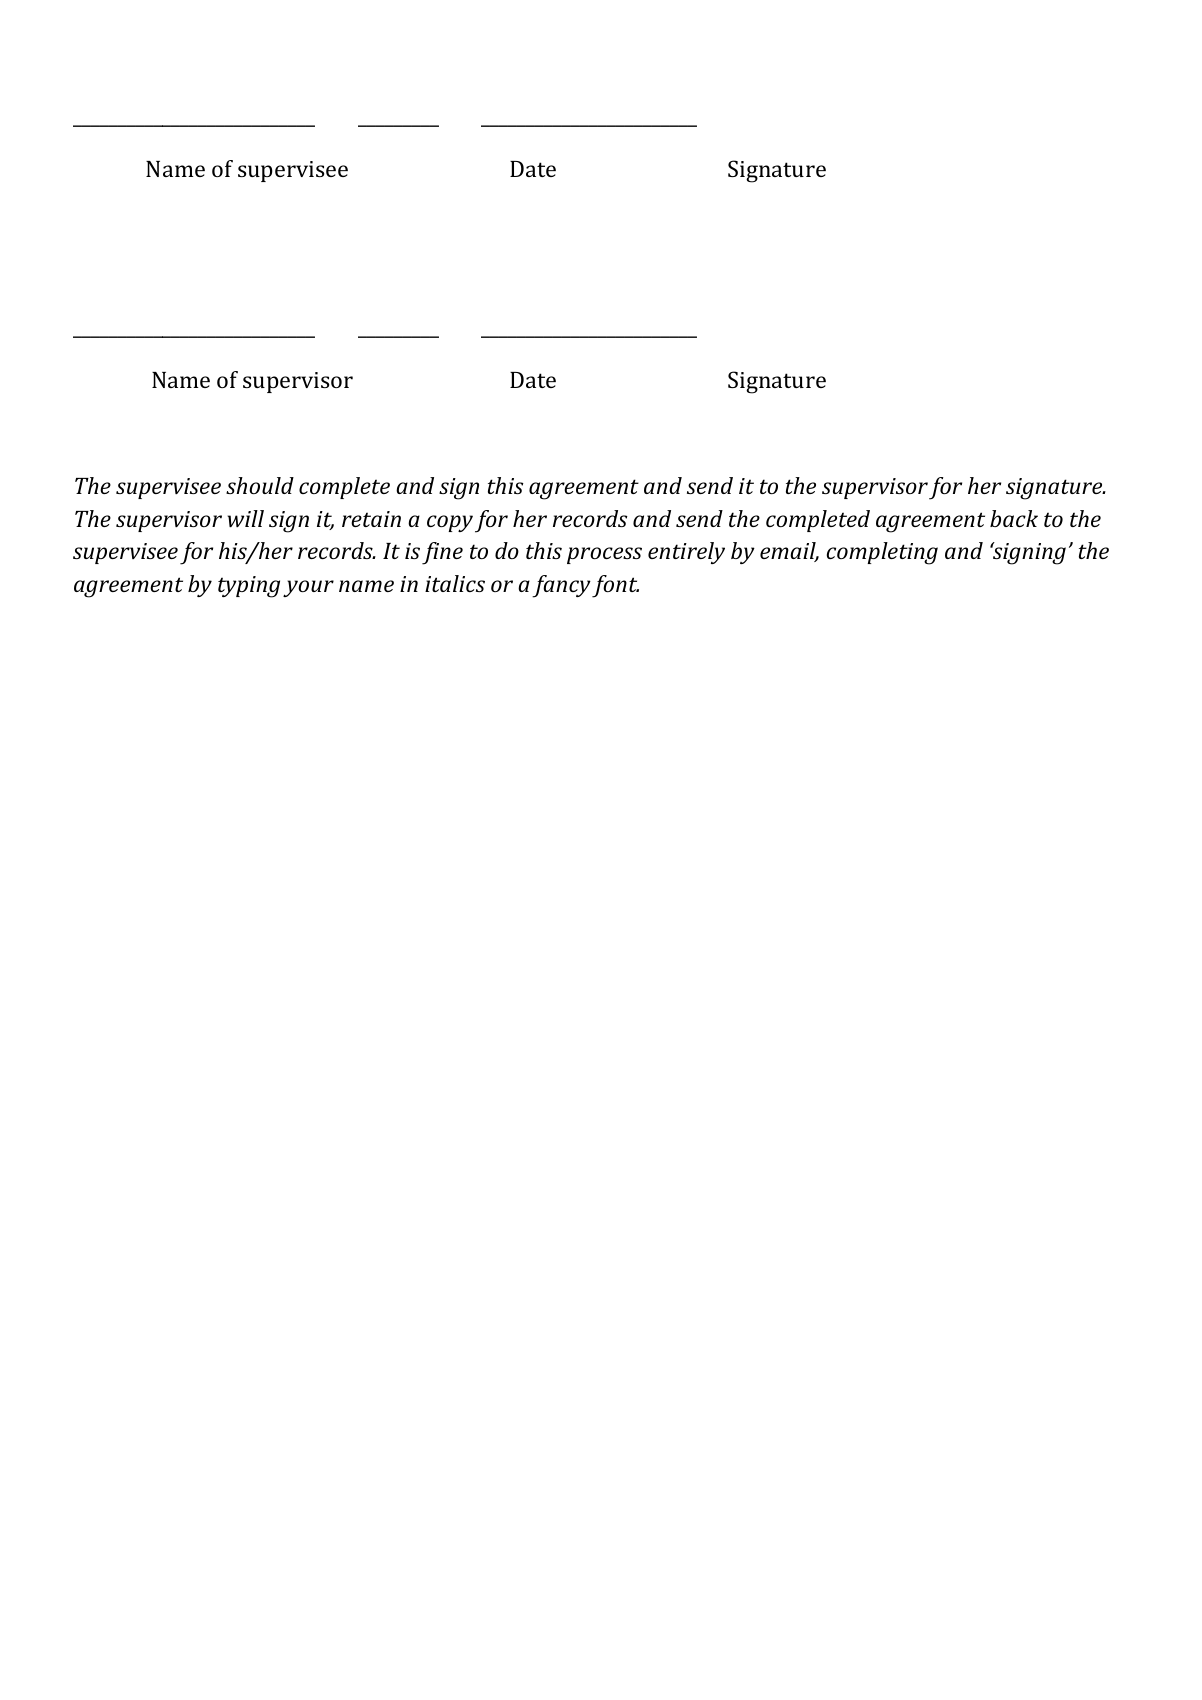 This image has height=1700, width=1202. Describe the element at coordinates (882, 553) in the image. I see `completing` at that location.
